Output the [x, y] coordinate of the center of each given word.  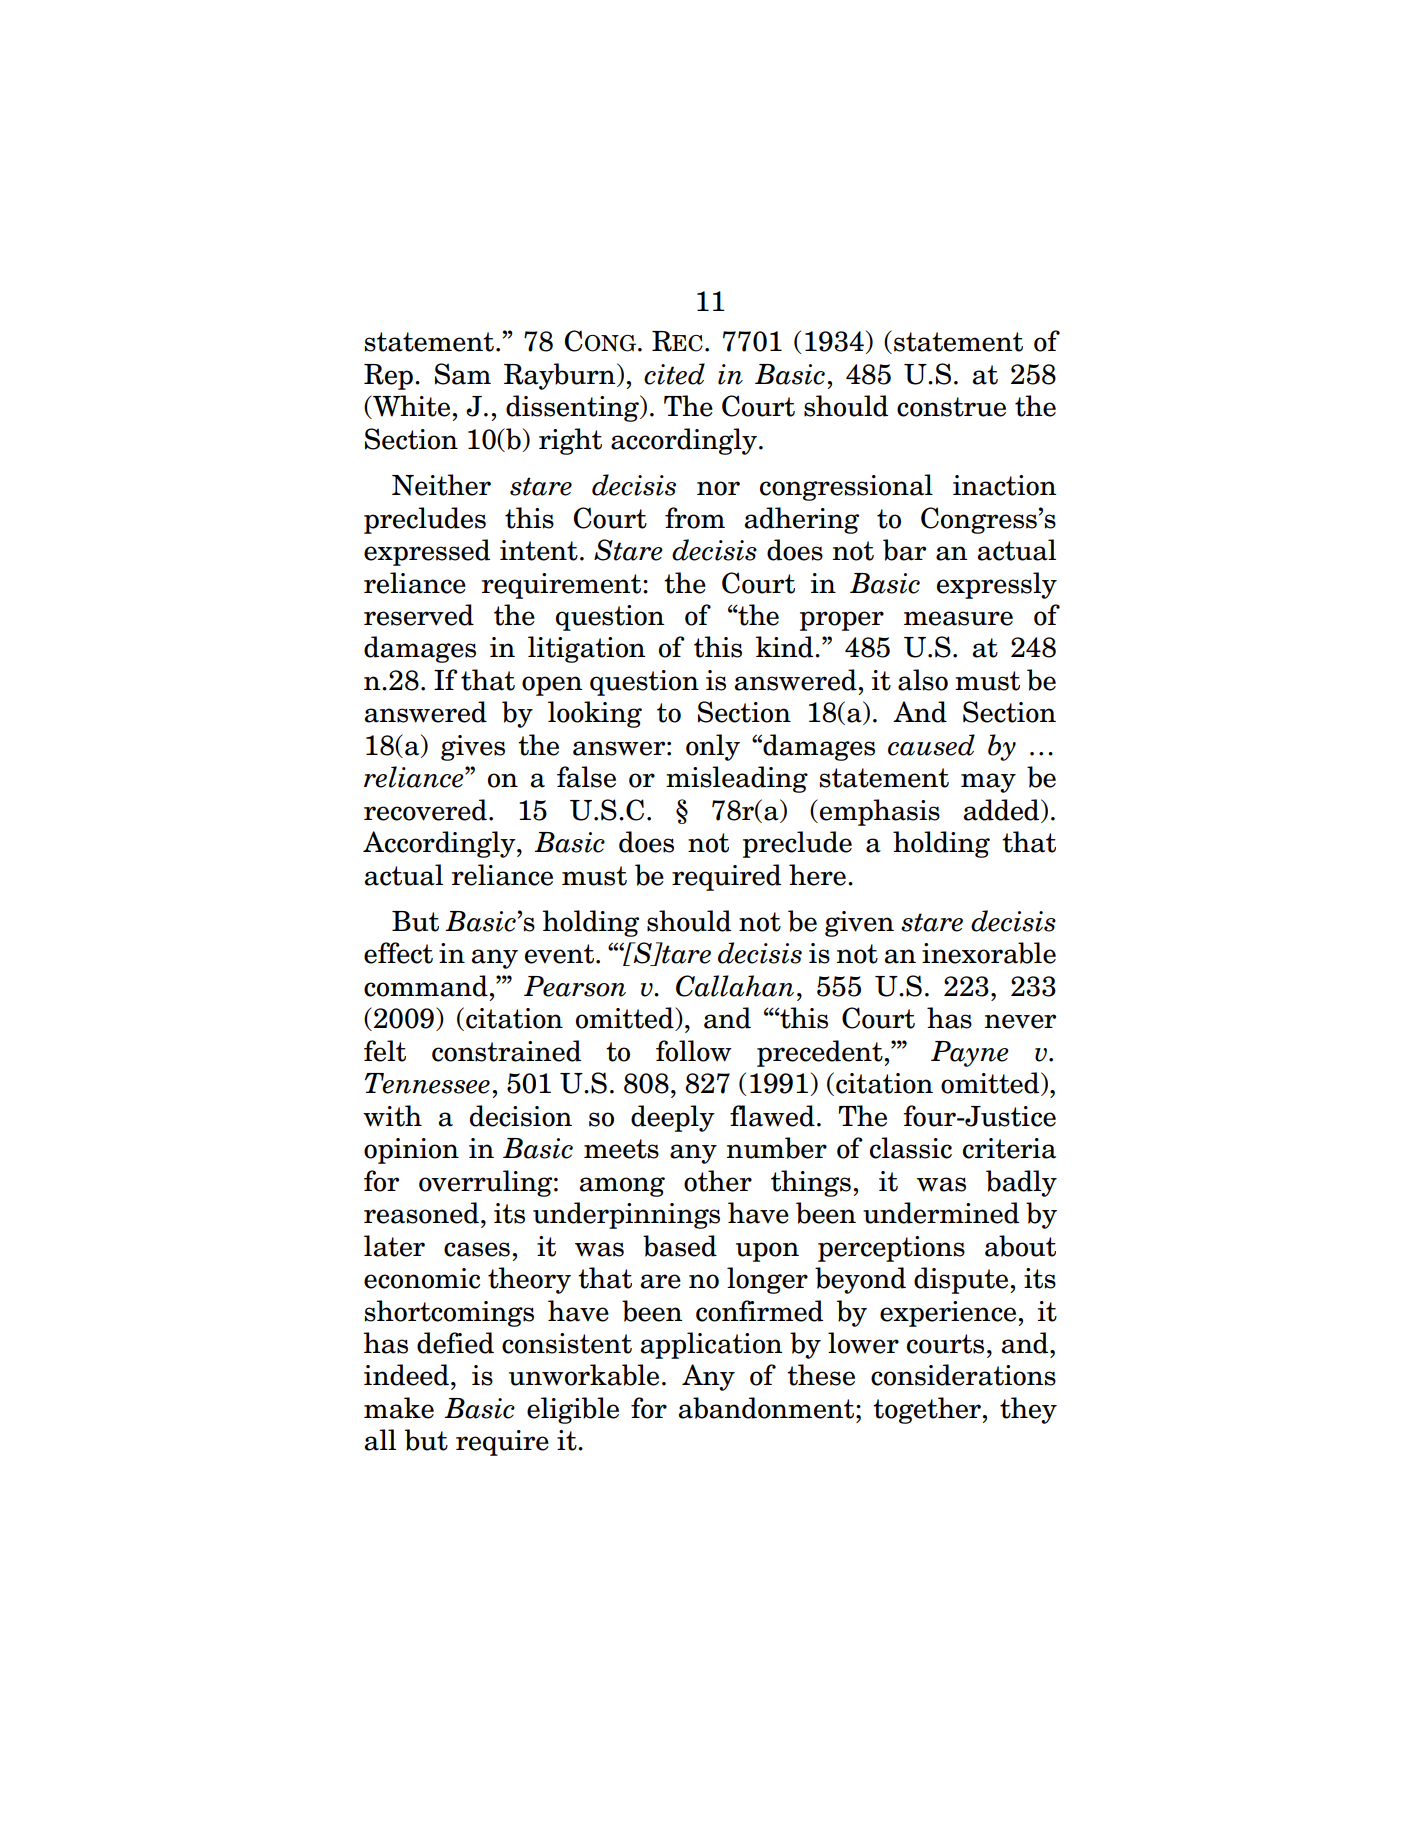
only [713, 747]
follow [694, 1051]
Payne [970, 1054]
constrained [506, 1051]
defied [455, 1343]
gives [473, 748]
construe [951, 407]
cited [674, 374]
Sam [463, 374]
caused [931, 745]
